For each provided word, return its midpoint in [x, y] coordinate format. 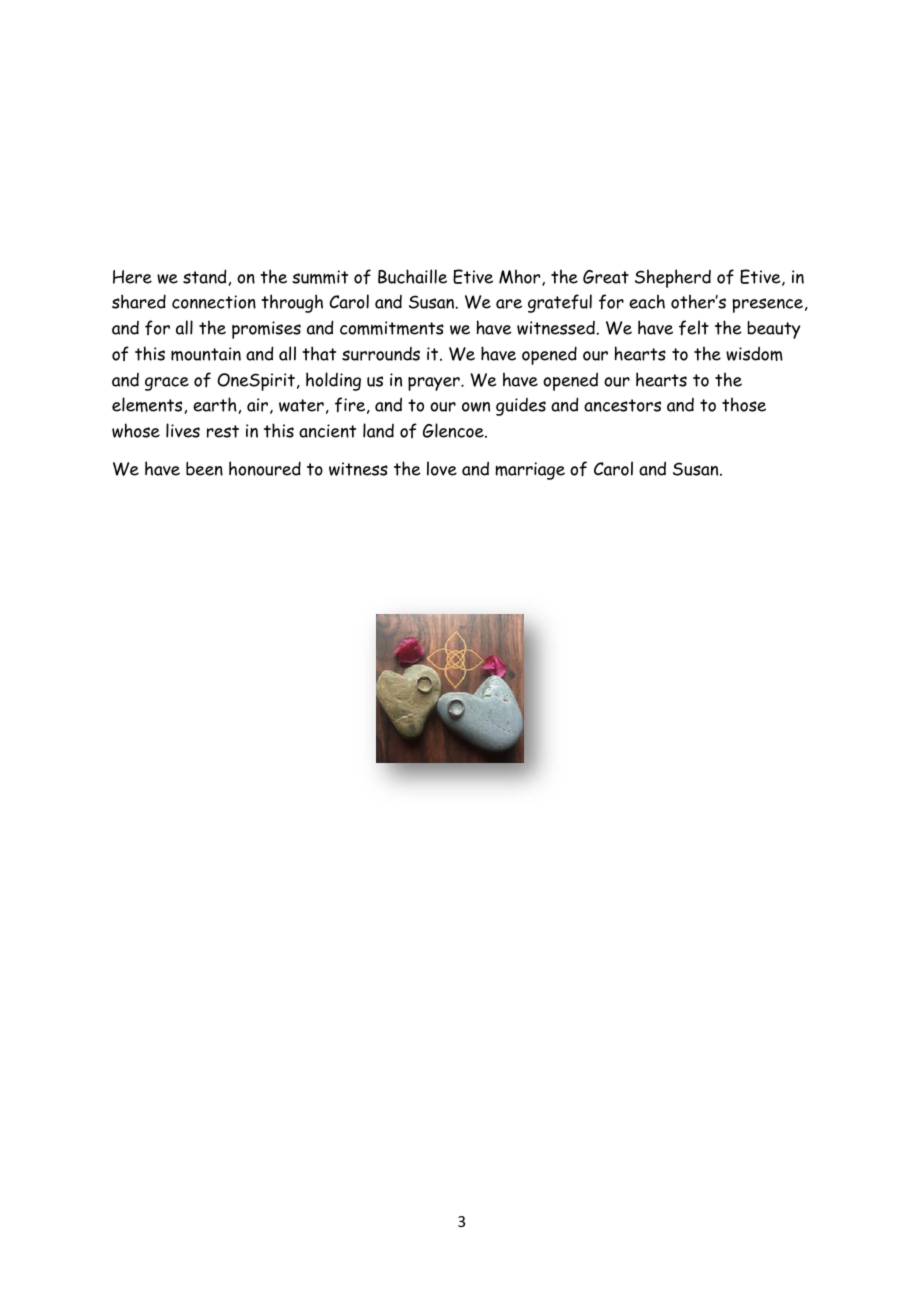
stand [204, 276]
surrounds [381, 354]
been [204, 469]
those [744, 404]
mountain [206, 354]
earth [215, 404]
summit [320, 277]
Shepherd [673, 278]
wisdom [754, 353]
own [476, 407]
